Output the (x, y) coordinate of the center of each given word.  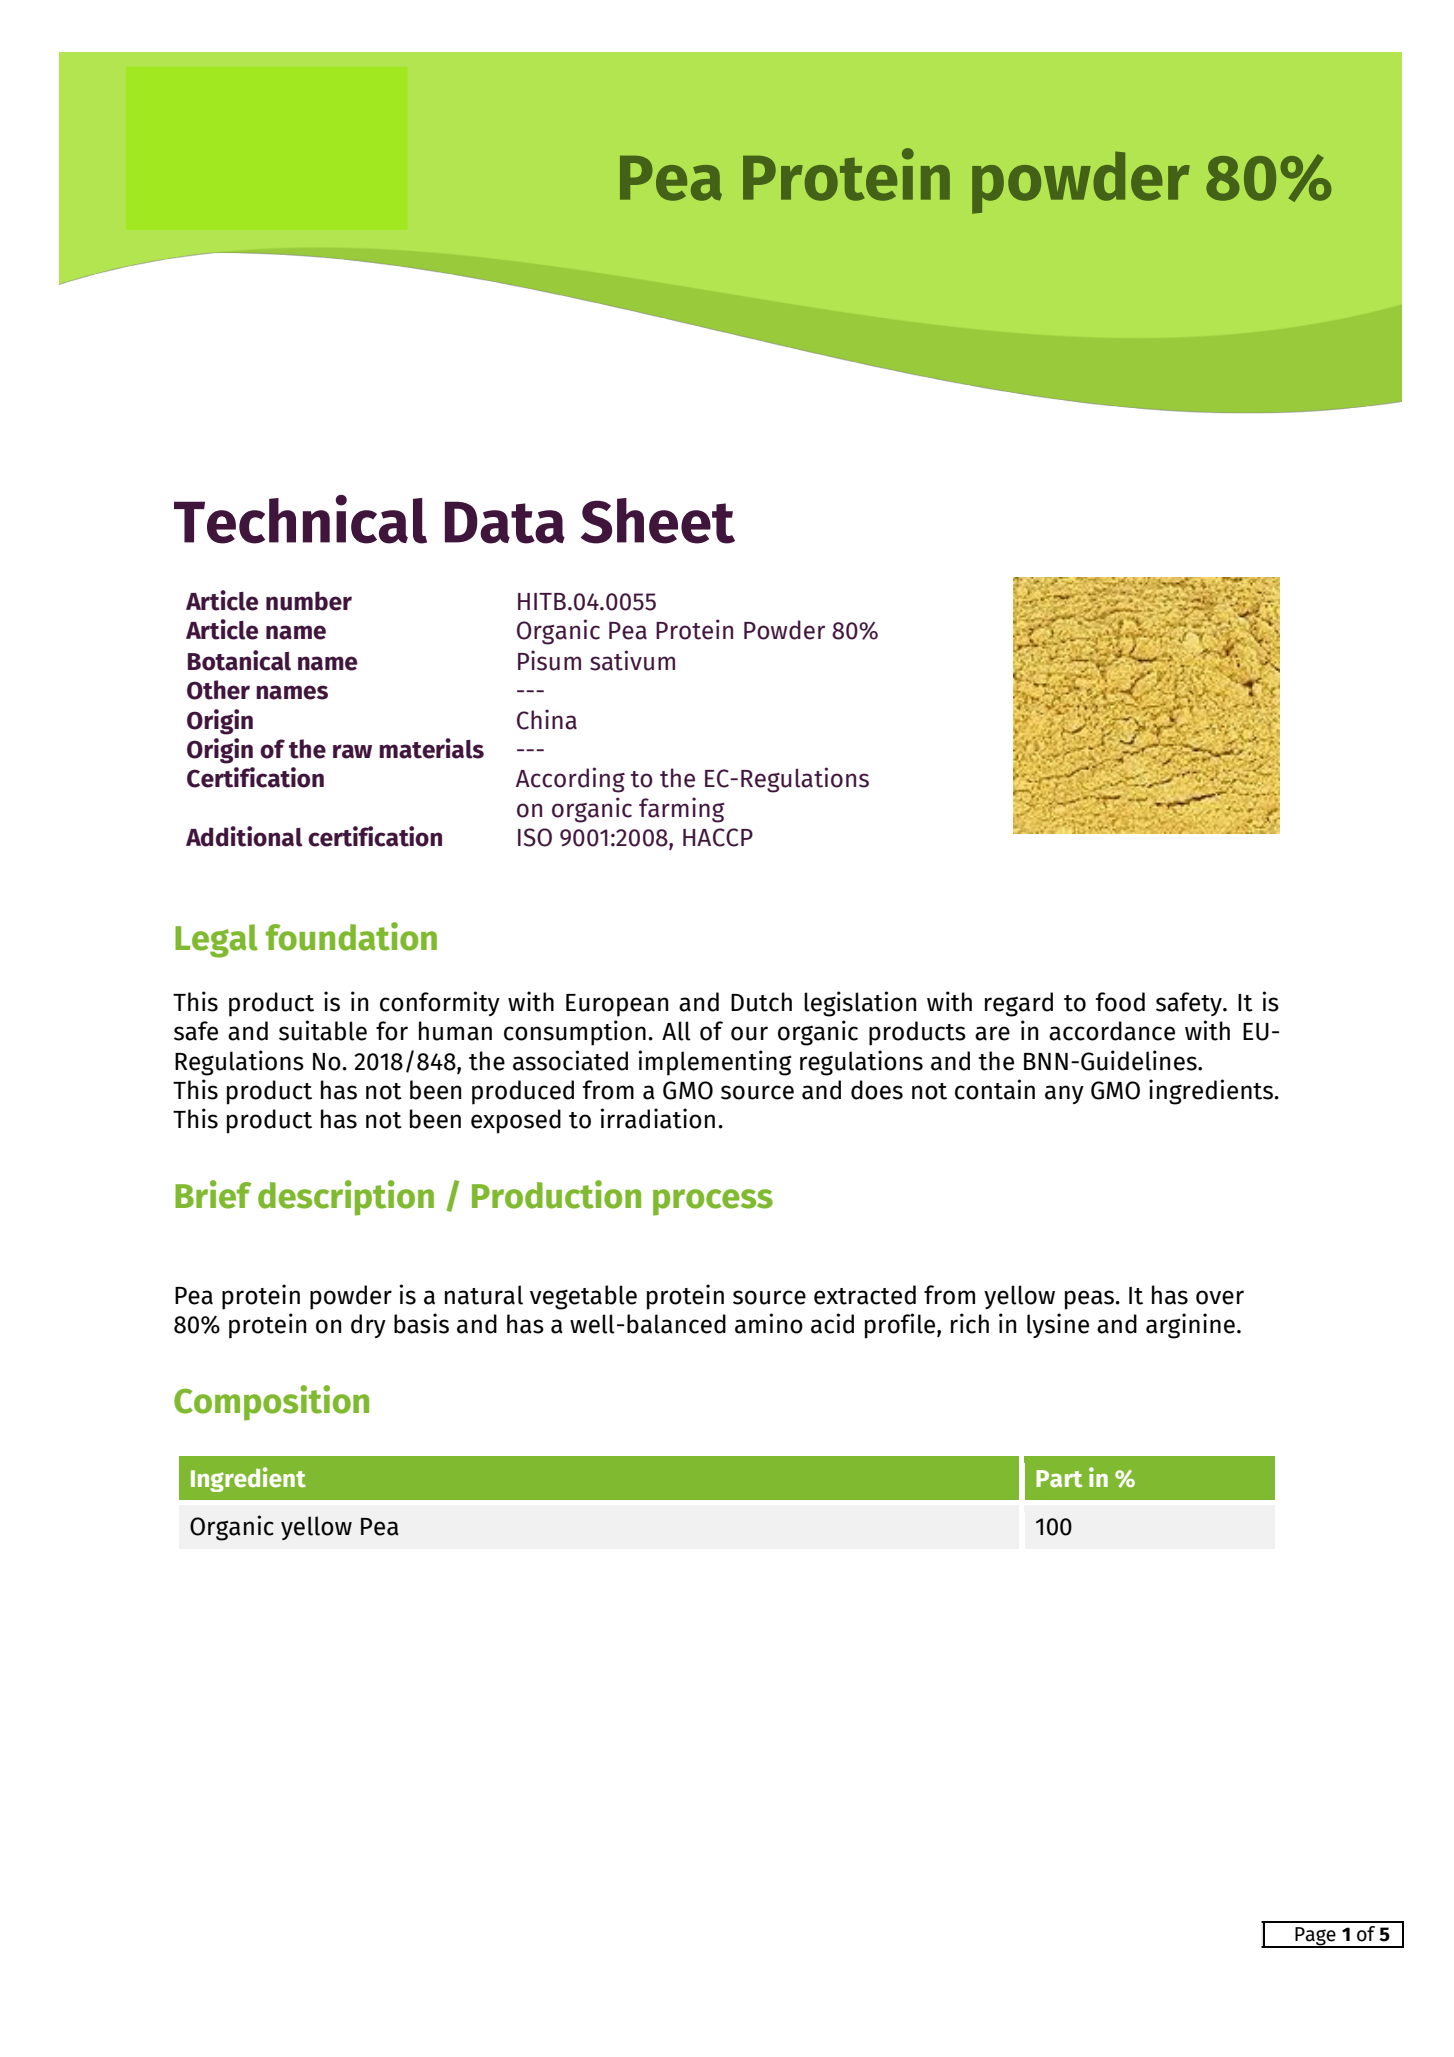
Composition (271, 1403)
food (1120, 1002)
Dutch (761, 1002)
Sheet (658, 521)
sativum (632, 660)
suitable (323, 1030)
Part (1059, 1479)
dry (368, 1326)
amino (769, 1323)
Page (1315, 1937)
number (309, 601)
